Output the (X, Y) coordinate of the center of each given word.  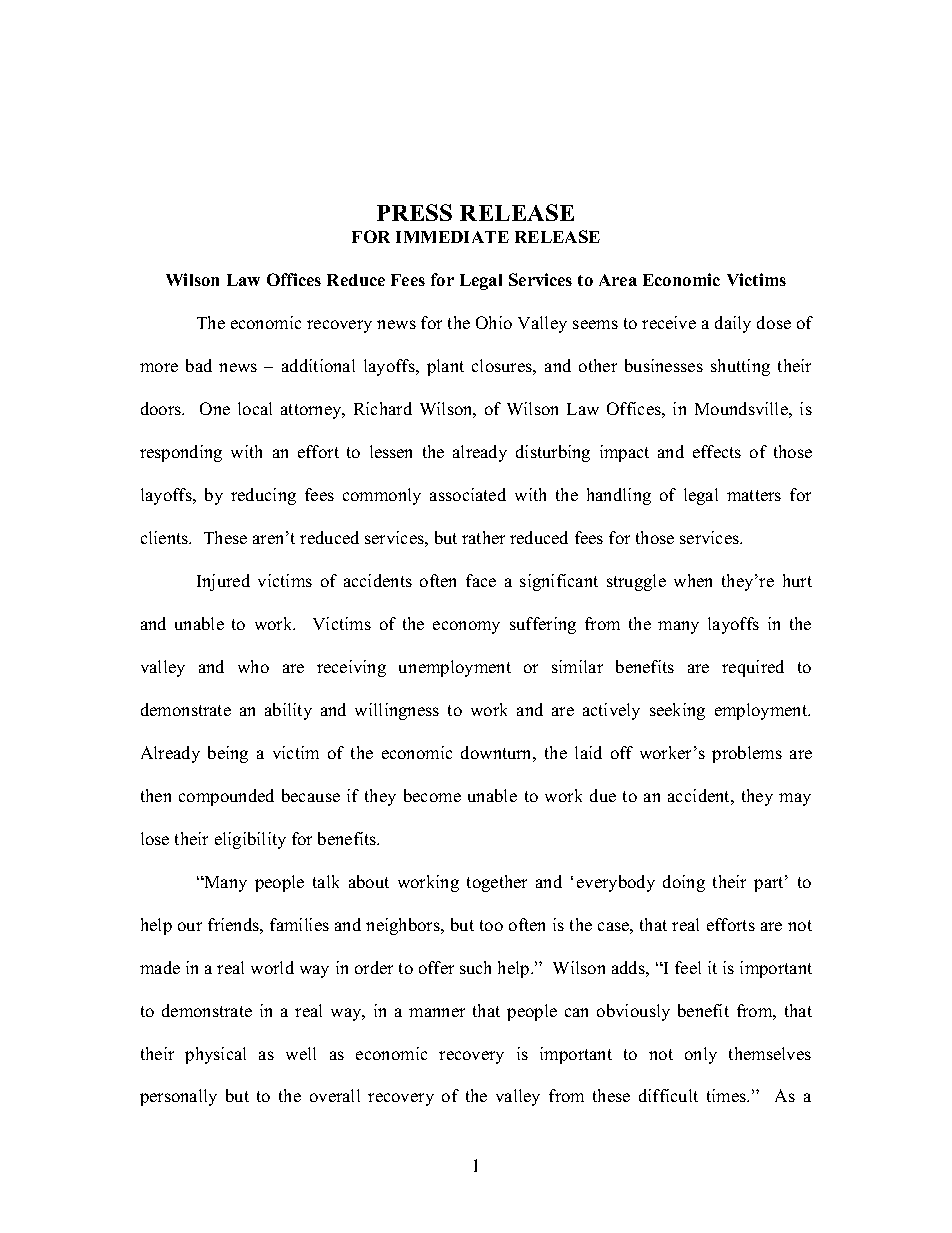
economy (466, 627)
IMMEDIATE (452, 237)
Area (618, 280)
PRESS (414, 212)
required (753, 668)
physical (215, 1055)
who (253, 666)
